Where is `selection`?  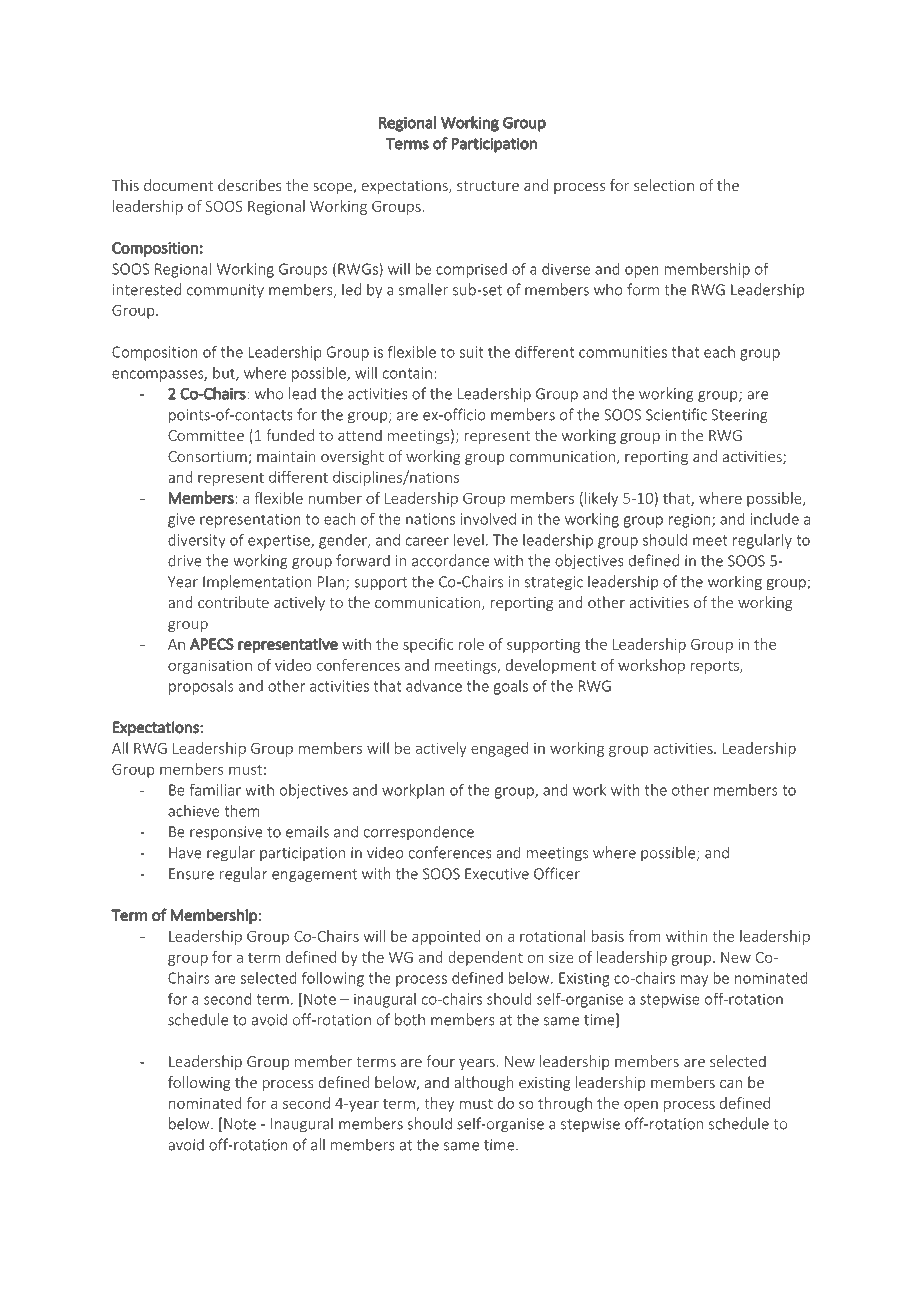 selection is located at coordinates (664, 185).
